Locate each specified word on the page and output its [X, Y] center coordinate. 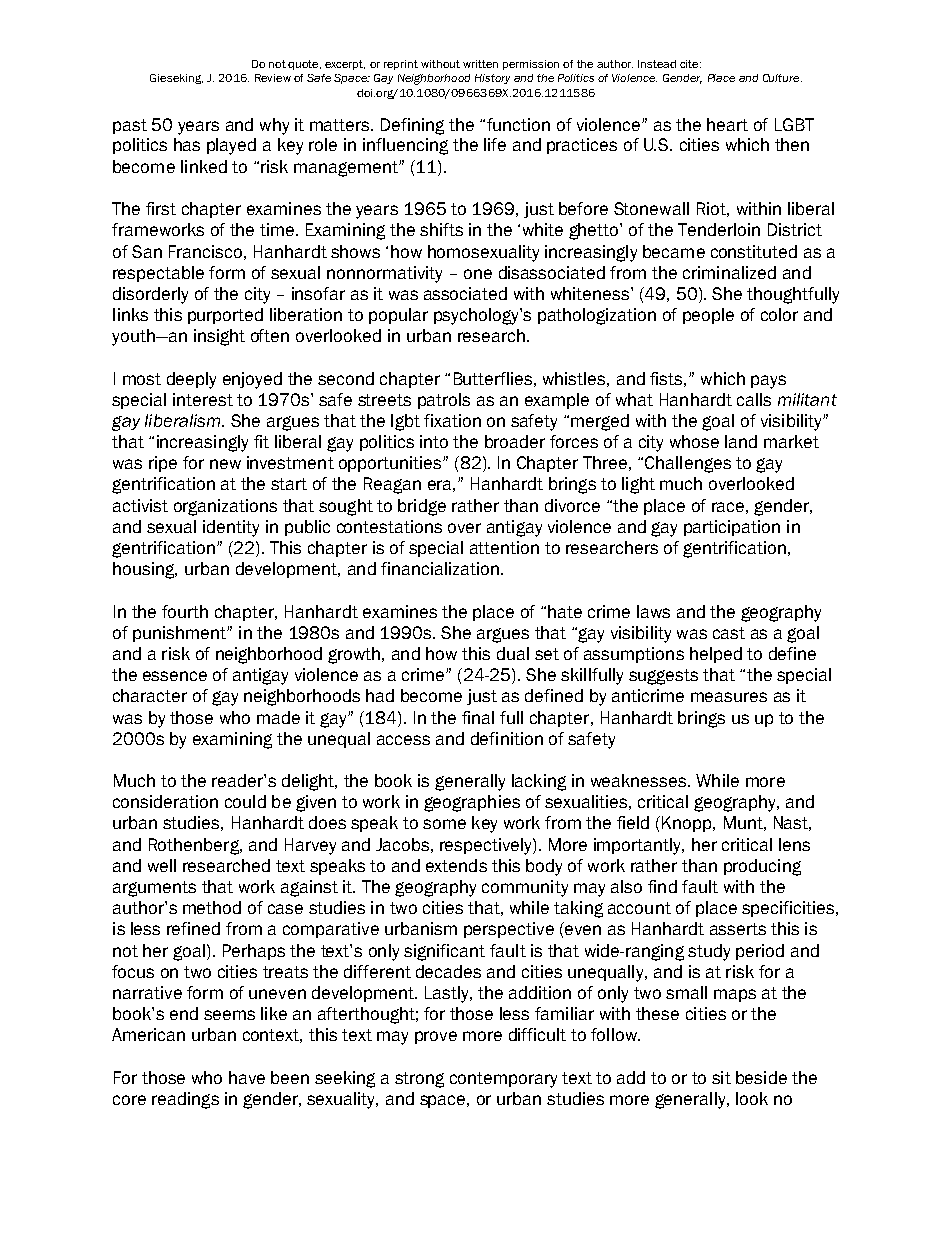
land [741, 441]
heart [727, 124]
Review [273, 78]
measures [729, 697]
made [278, 717]
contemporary [503, 1080]
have [247, 1077]
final [478, 717]
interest [203, 399]
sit [721, 1077]
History [492, 79]
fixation [452, 420]
